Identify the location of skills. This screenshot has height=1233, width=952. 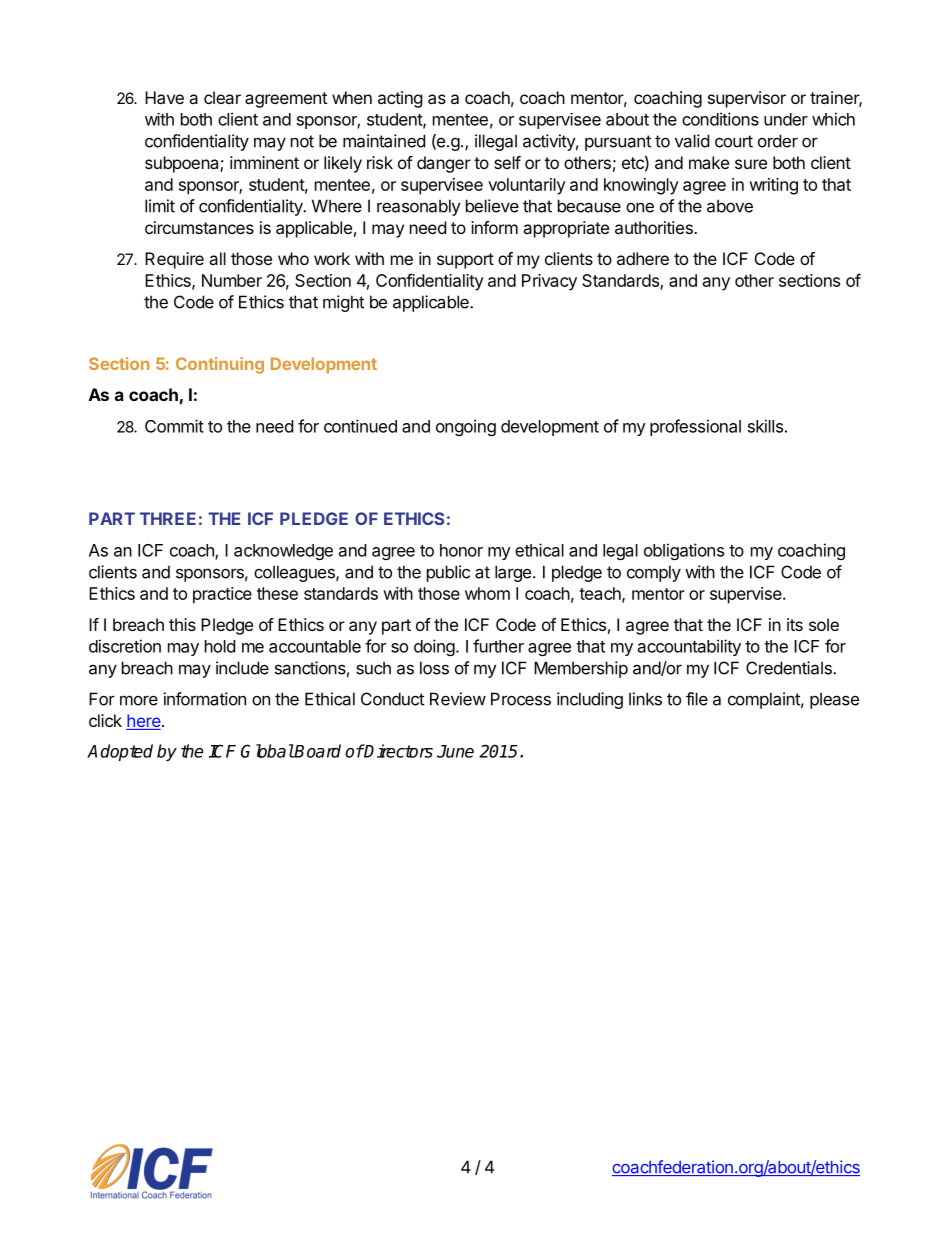
(765, 426).
